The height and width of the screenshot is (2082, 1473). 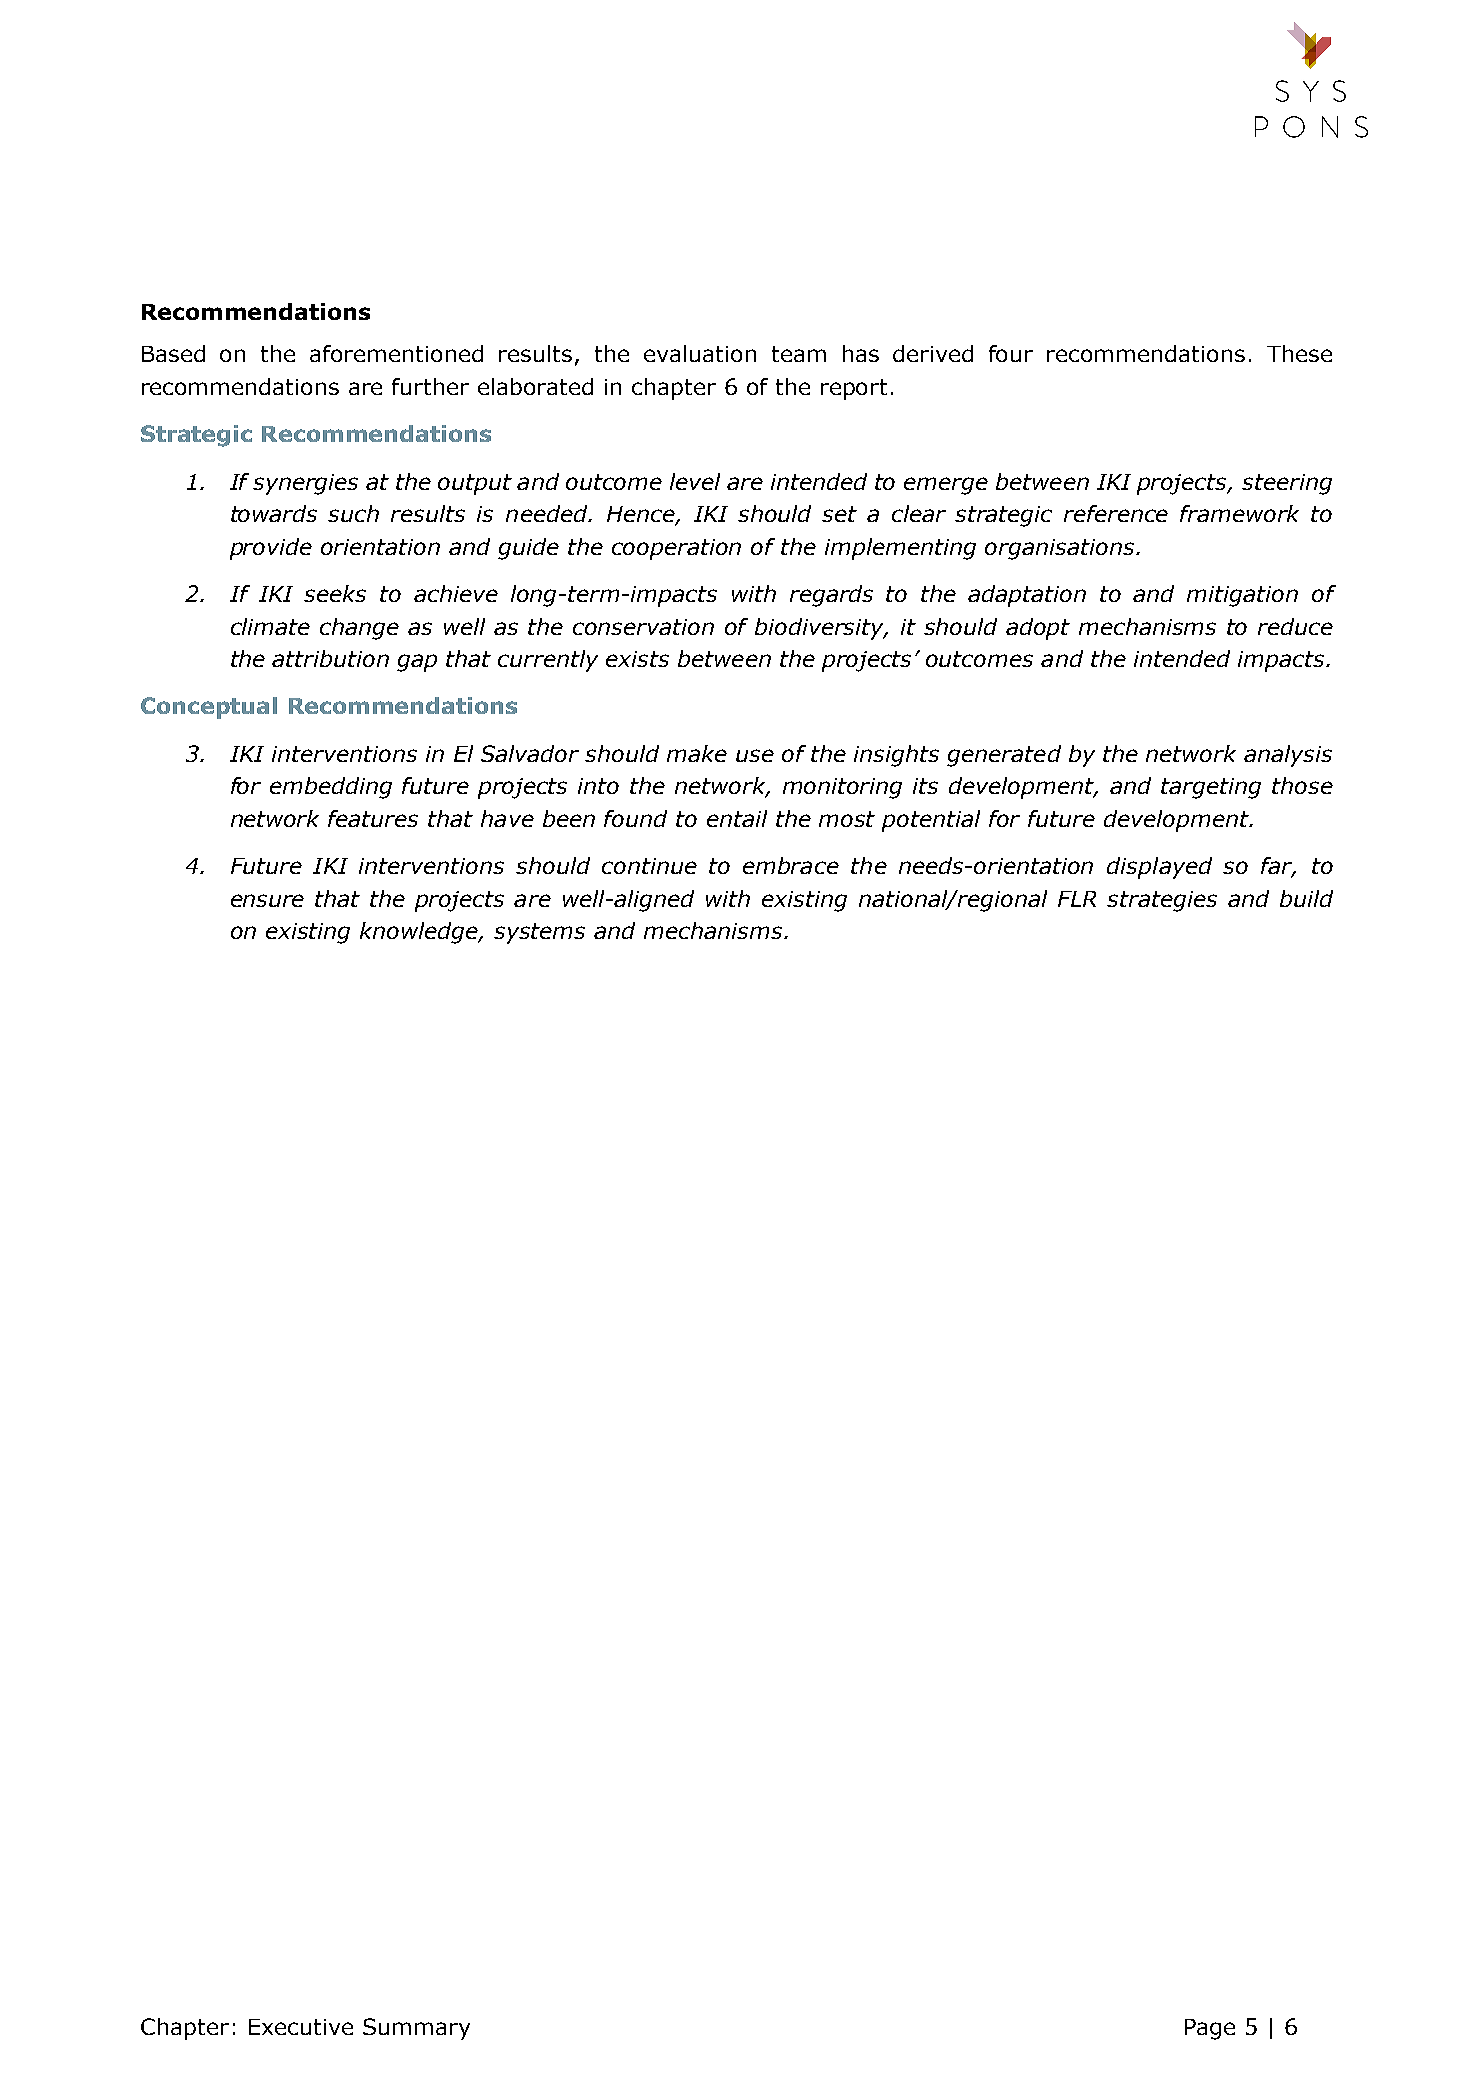 I want to click on features, so click(x=373, y=818).
